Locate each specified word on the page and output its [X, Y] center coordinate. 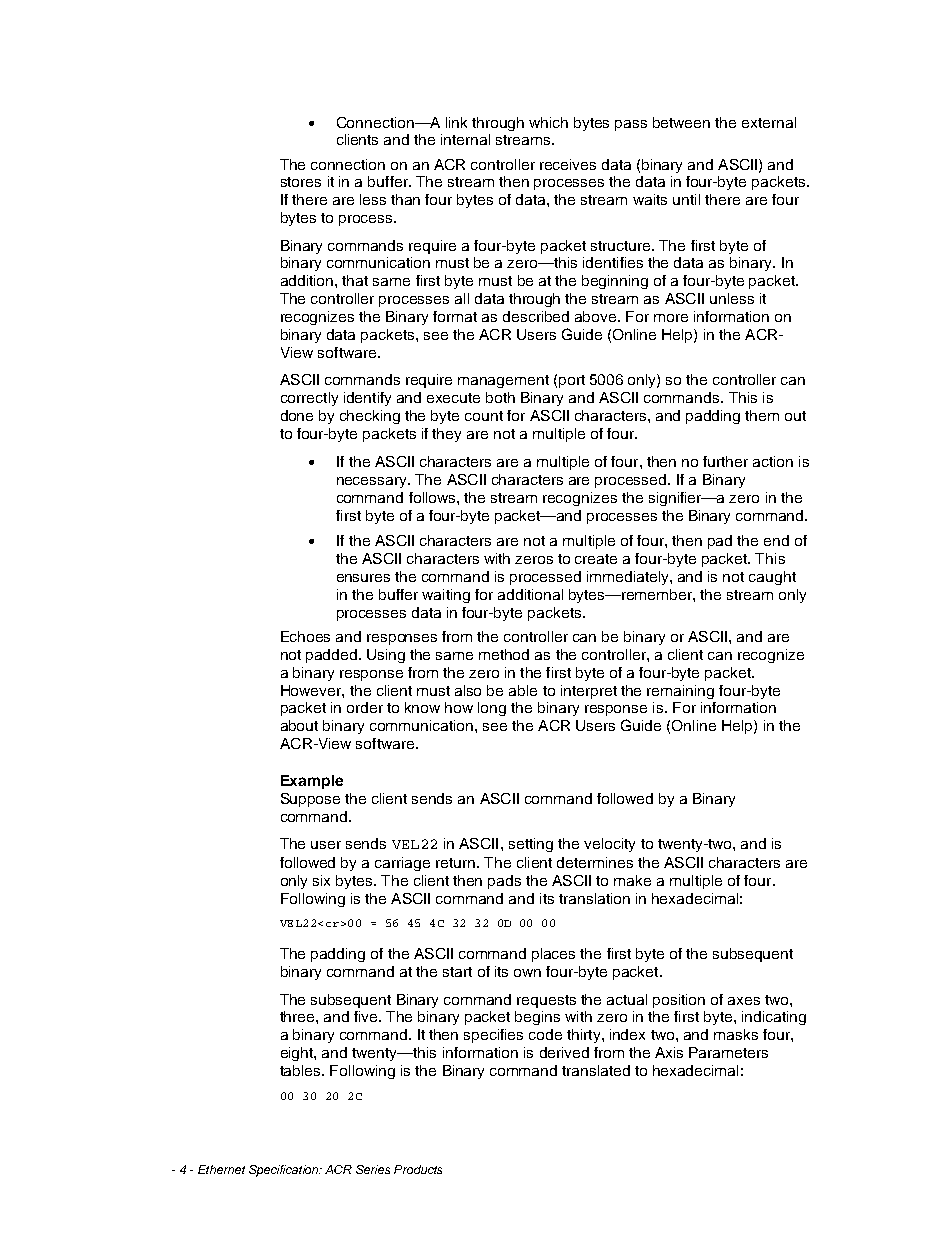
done [297, 415]
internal [465, 139]
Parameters [728, 1052]
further [725, 461]
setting [531, 845]
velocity [609, 845]
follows [433, 497]
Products [418, 1169]
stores [301, 182]
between [681, 122]
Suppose [310, 800]
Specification [285, 1171]
